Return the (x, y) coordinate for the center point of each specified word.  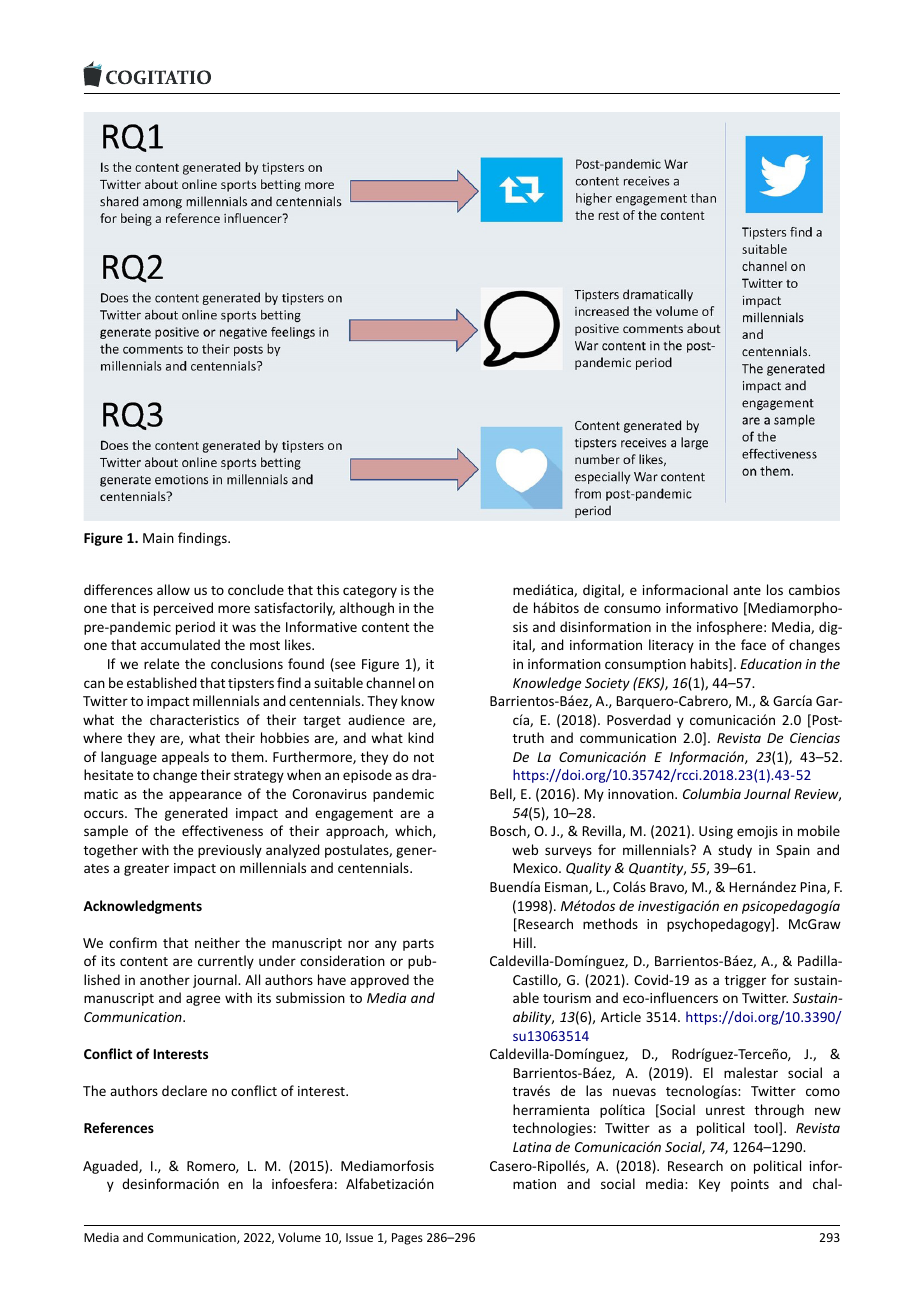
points (750, 1185)
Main (158, 538)
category (370, 592)
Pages (407, 1239)
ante (747, 590)
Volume (299, 1237)
